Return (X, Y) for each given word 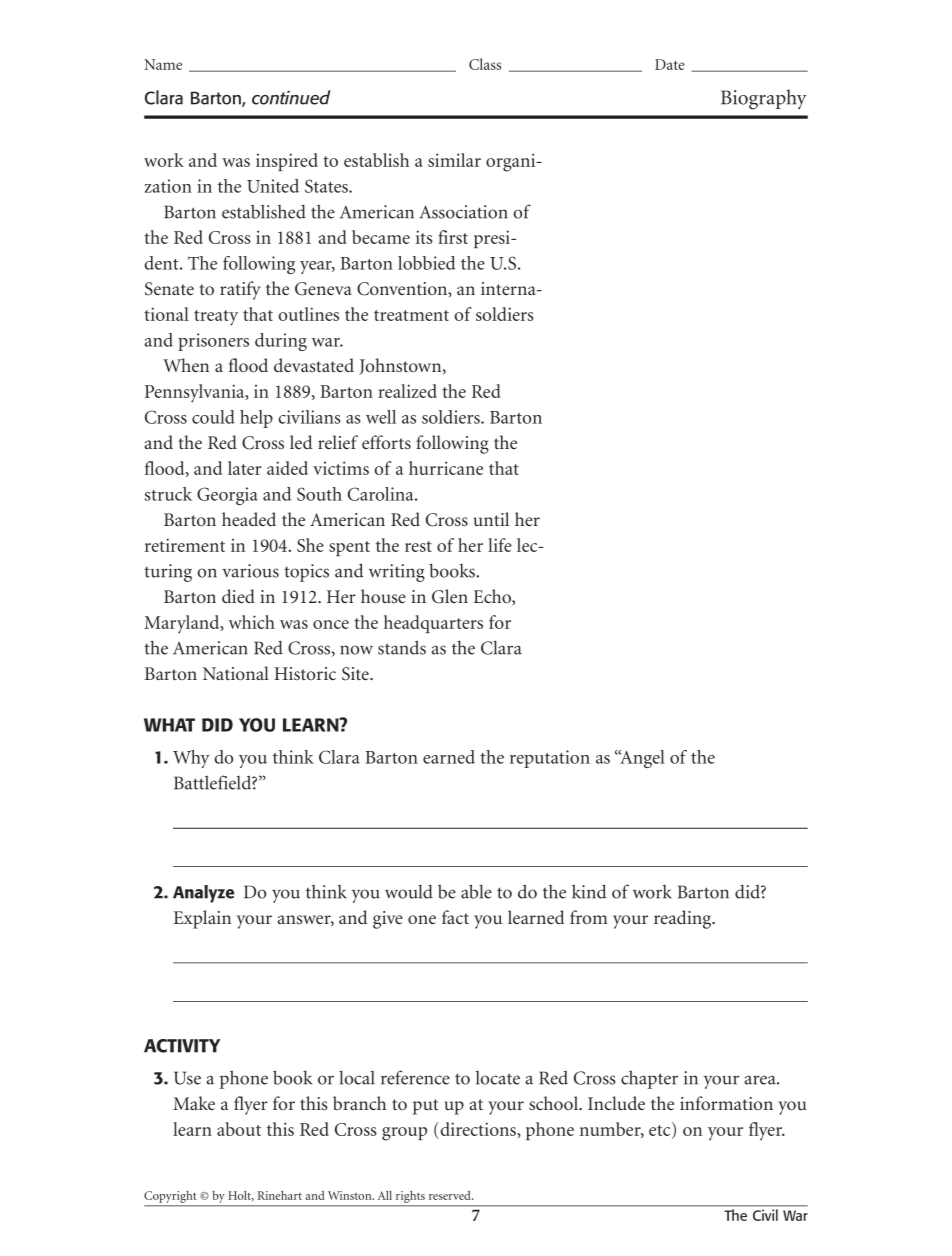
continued (291, 97)
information (726, 1103)
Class (485, 64)
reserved (451, 1195)
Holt (241, 1195)
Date (670, 64)
